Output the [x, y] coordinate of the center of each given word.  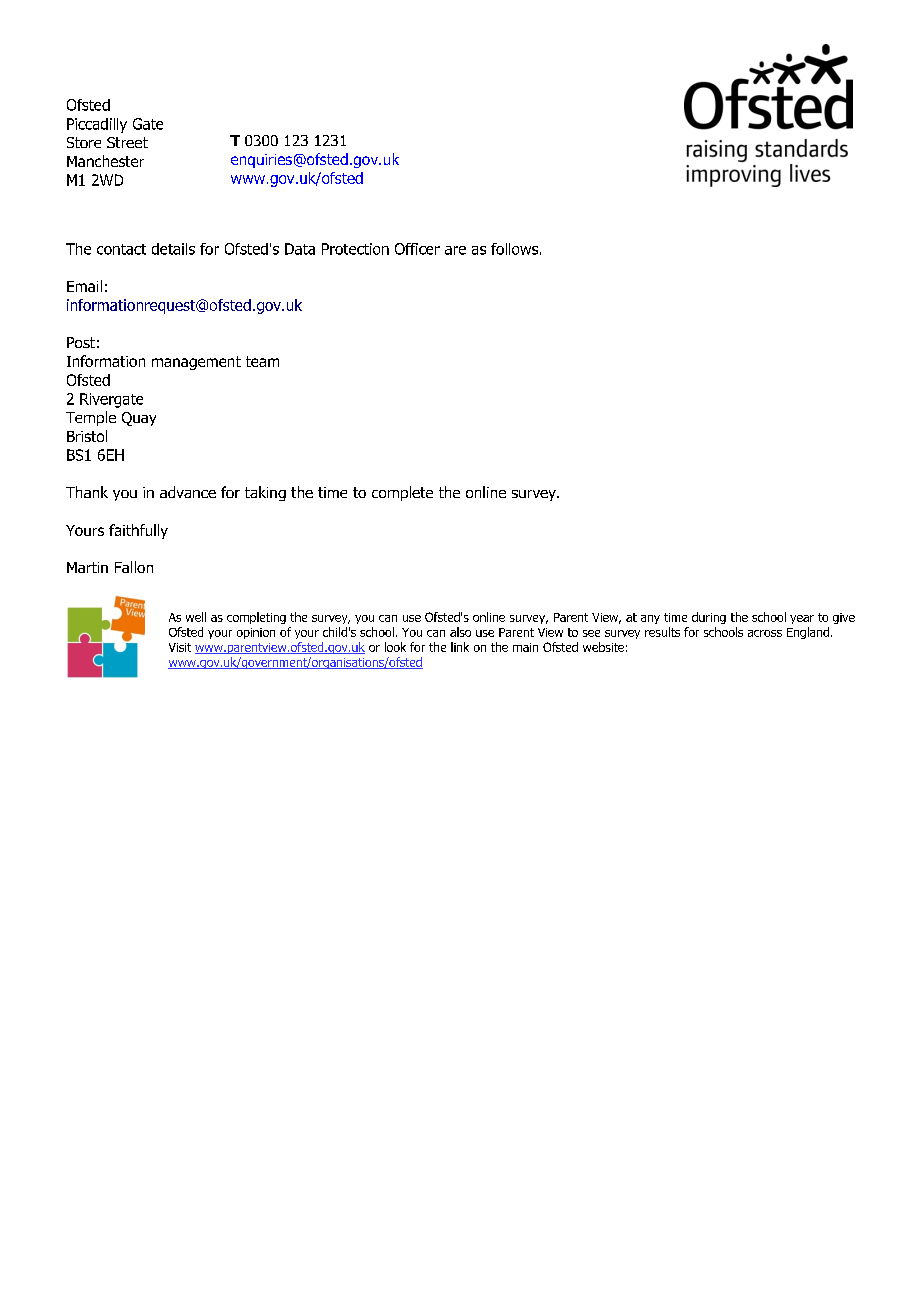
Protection [355, 249]
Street [127, 142]
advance [188, 492]
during [709, 618]
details [173, 249]
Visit [180, 647]
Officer [417, 249]
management [196, 363]
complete [402, 493]
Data [300, 249]
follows [514, 249]
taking [265, 493]
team [262, 361]
